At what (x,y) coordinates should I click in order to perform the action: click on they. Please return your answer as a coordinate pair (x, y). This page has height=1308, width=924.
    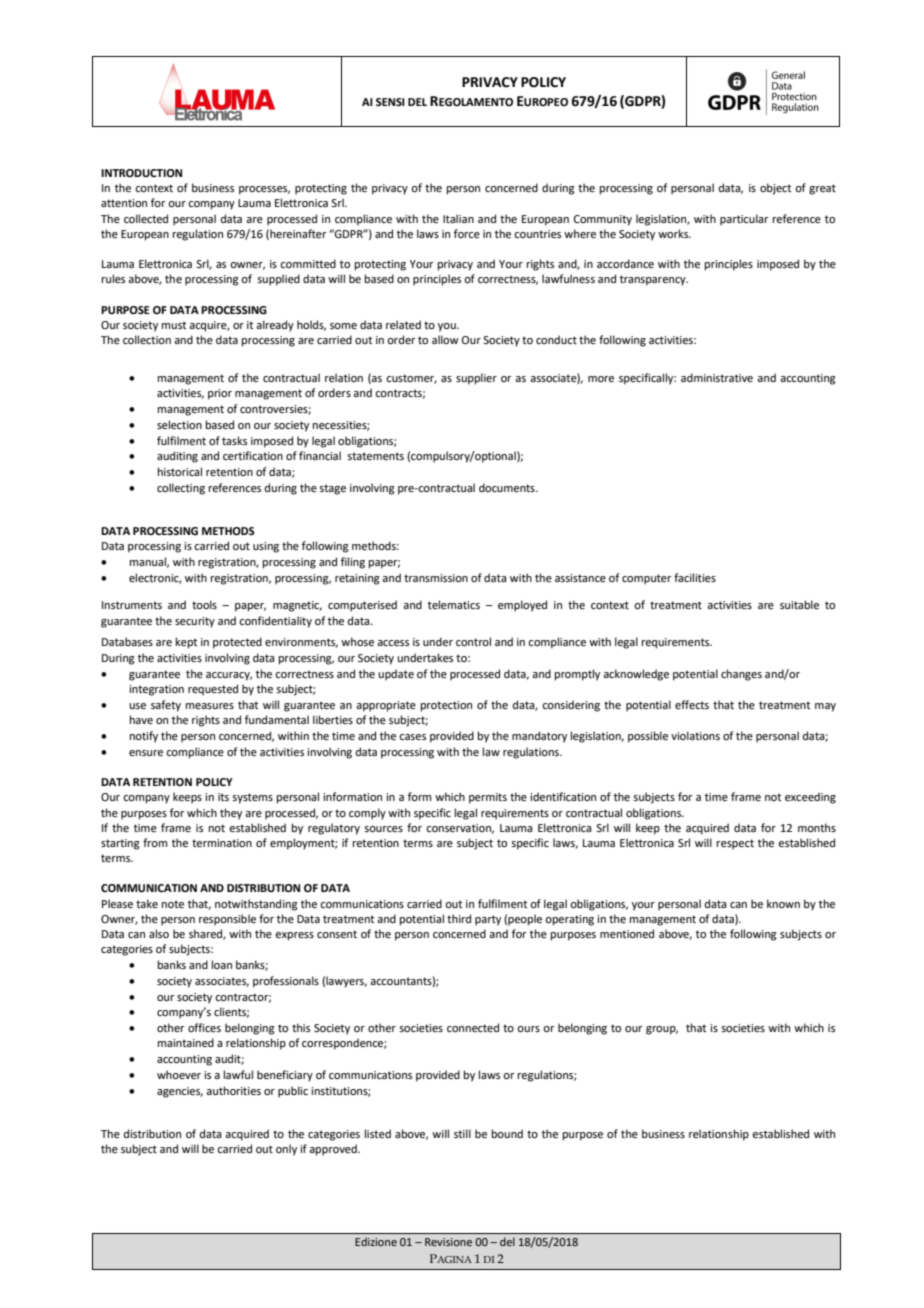
    Looking at the image, I should click on (231, 814).
